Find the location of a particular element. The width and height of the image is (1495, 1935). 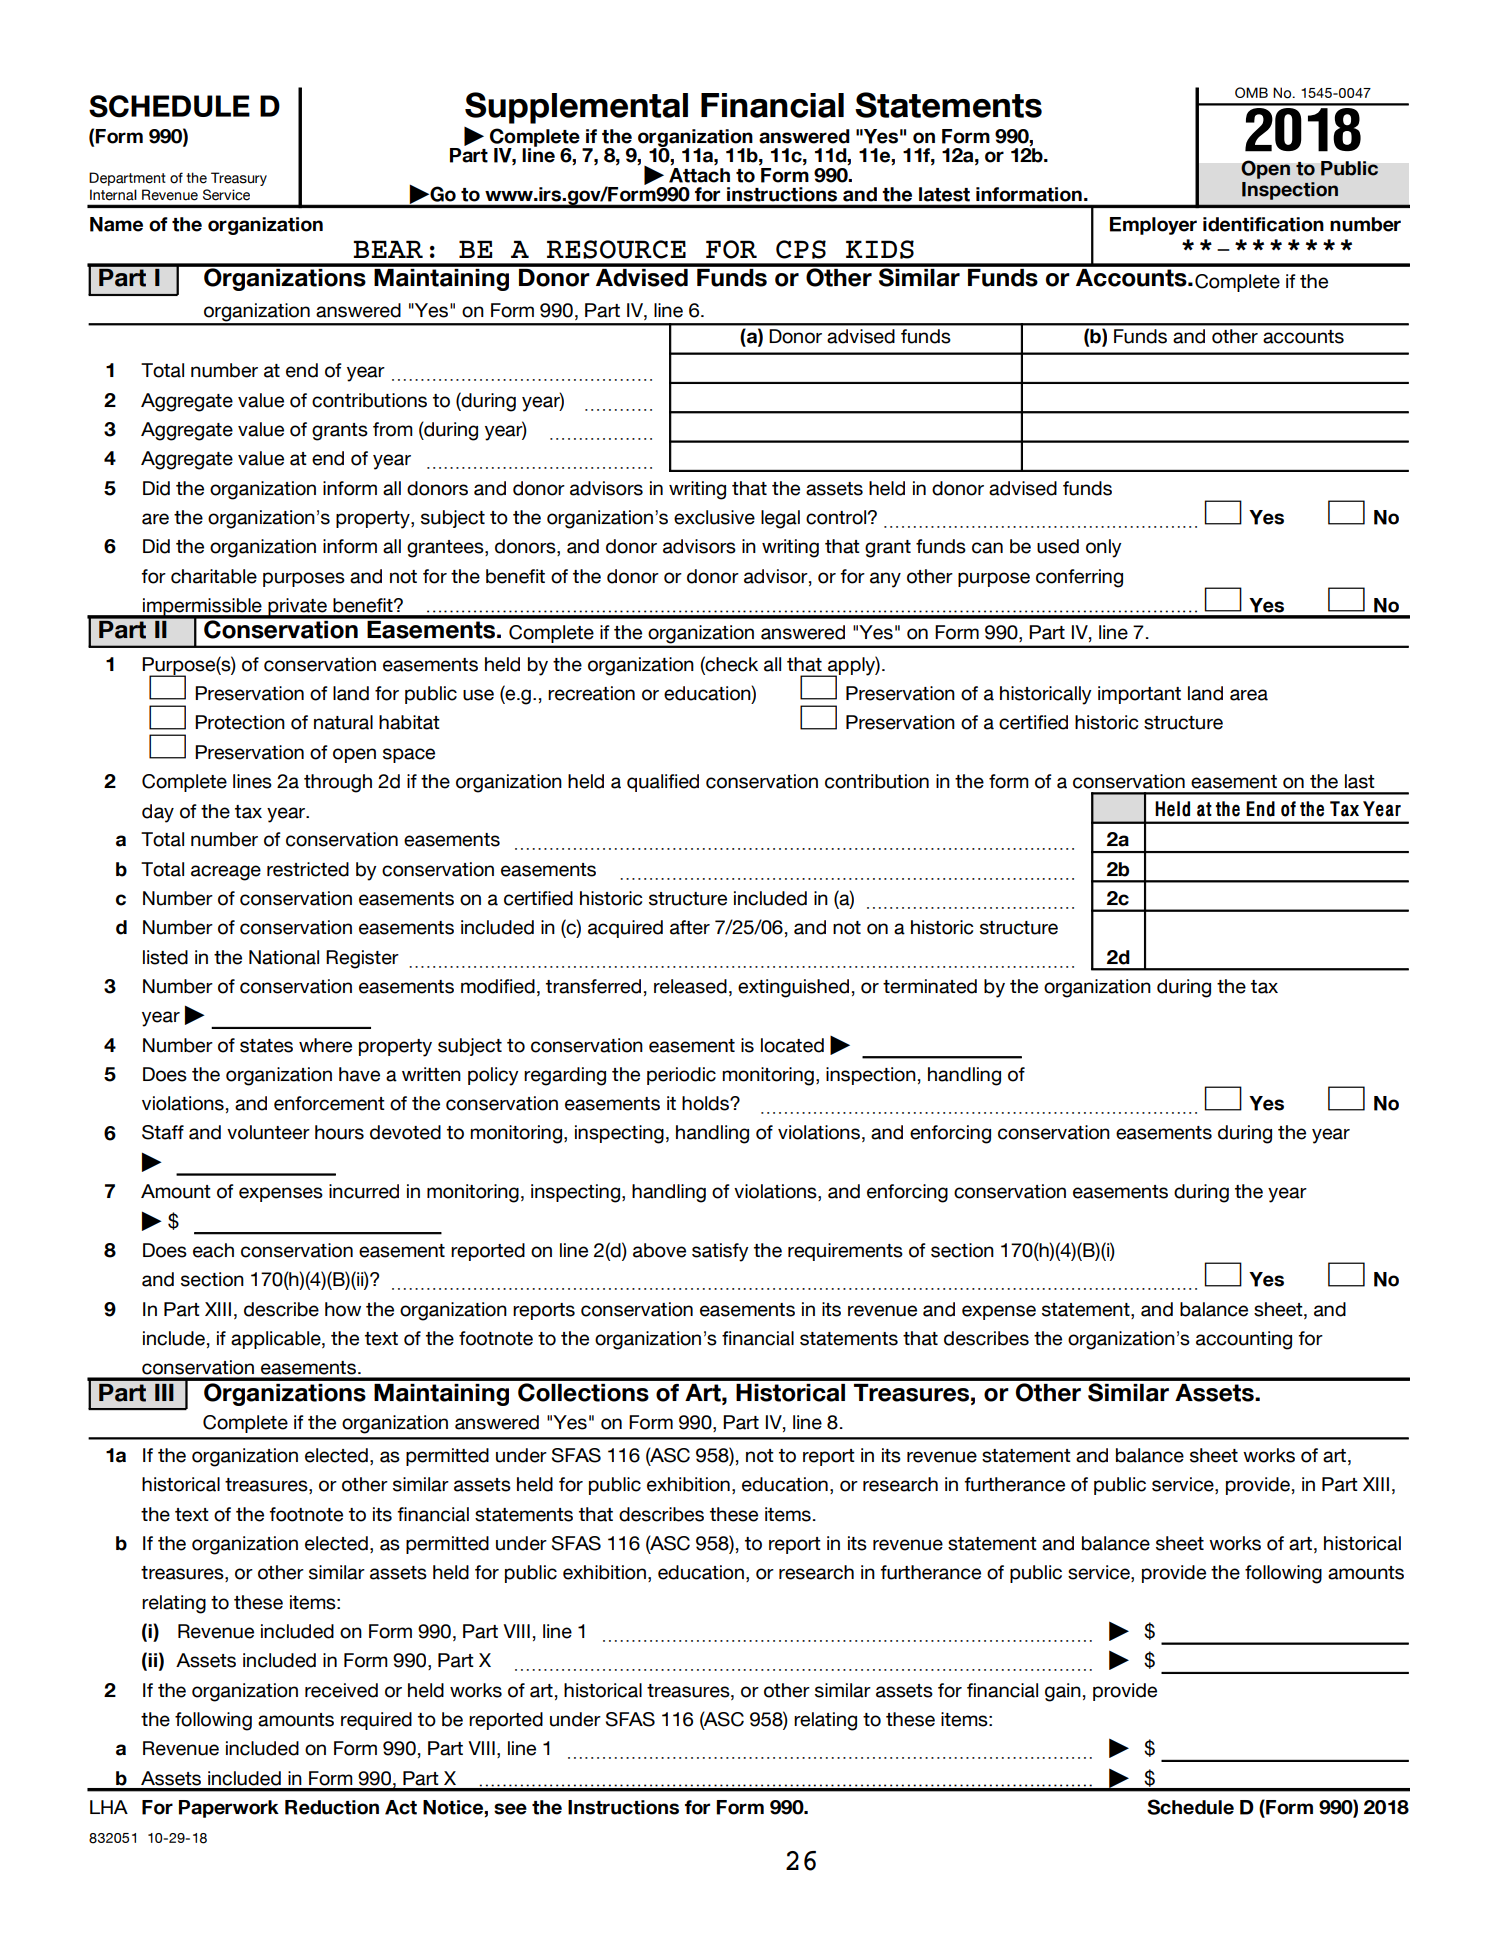

area is located at coordinates (1249, 695).
